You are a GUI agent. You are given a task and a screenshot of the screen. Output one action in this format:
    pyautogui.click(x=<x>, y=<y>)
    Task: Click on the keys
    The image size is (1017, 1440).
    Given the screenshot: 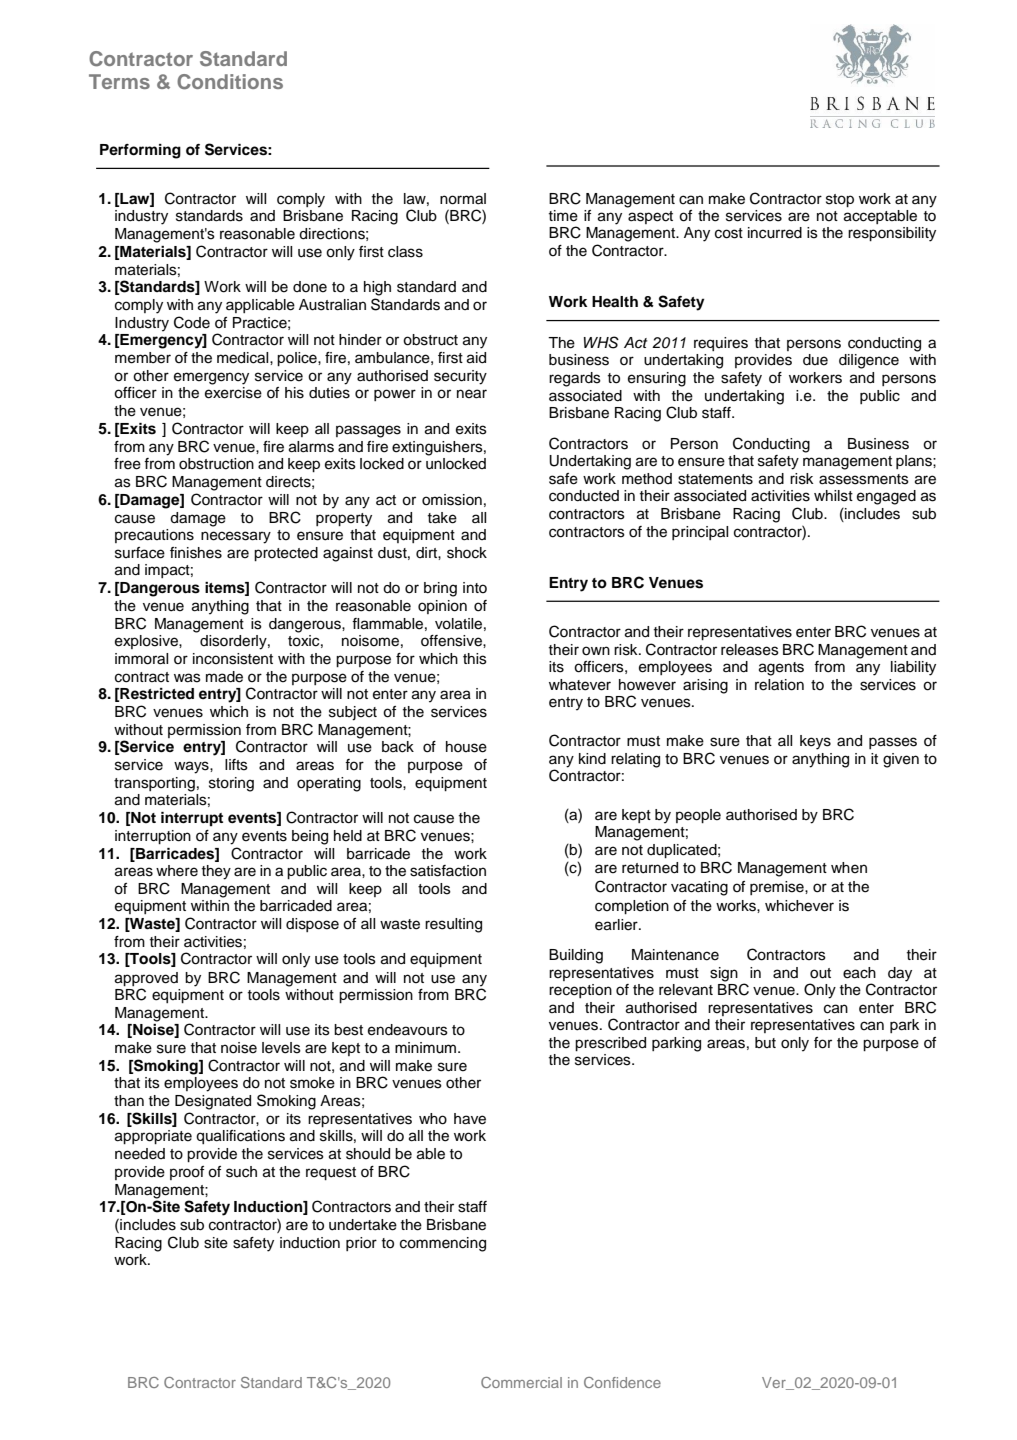 What is the action you would take?
    pyautogui.click(x=815, y=742)
